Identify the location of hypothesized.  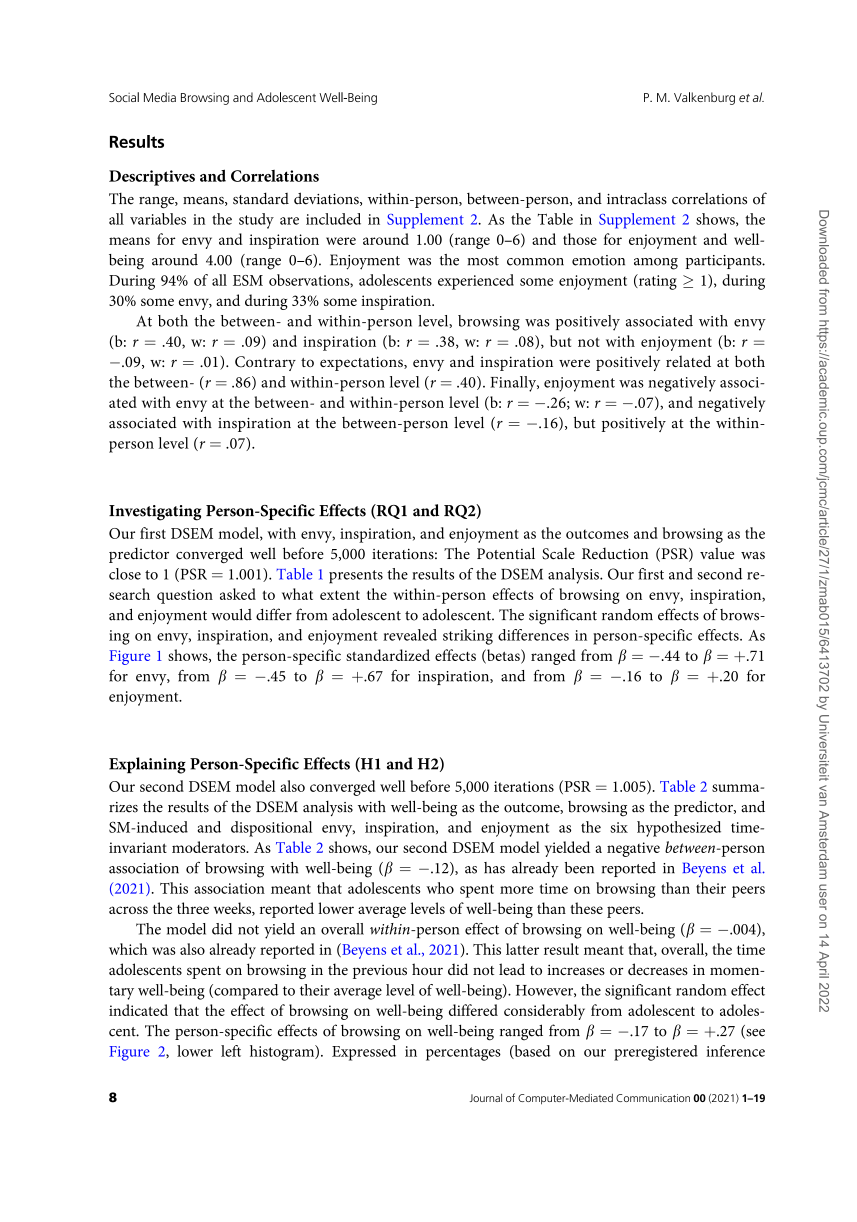
(679, 829).
